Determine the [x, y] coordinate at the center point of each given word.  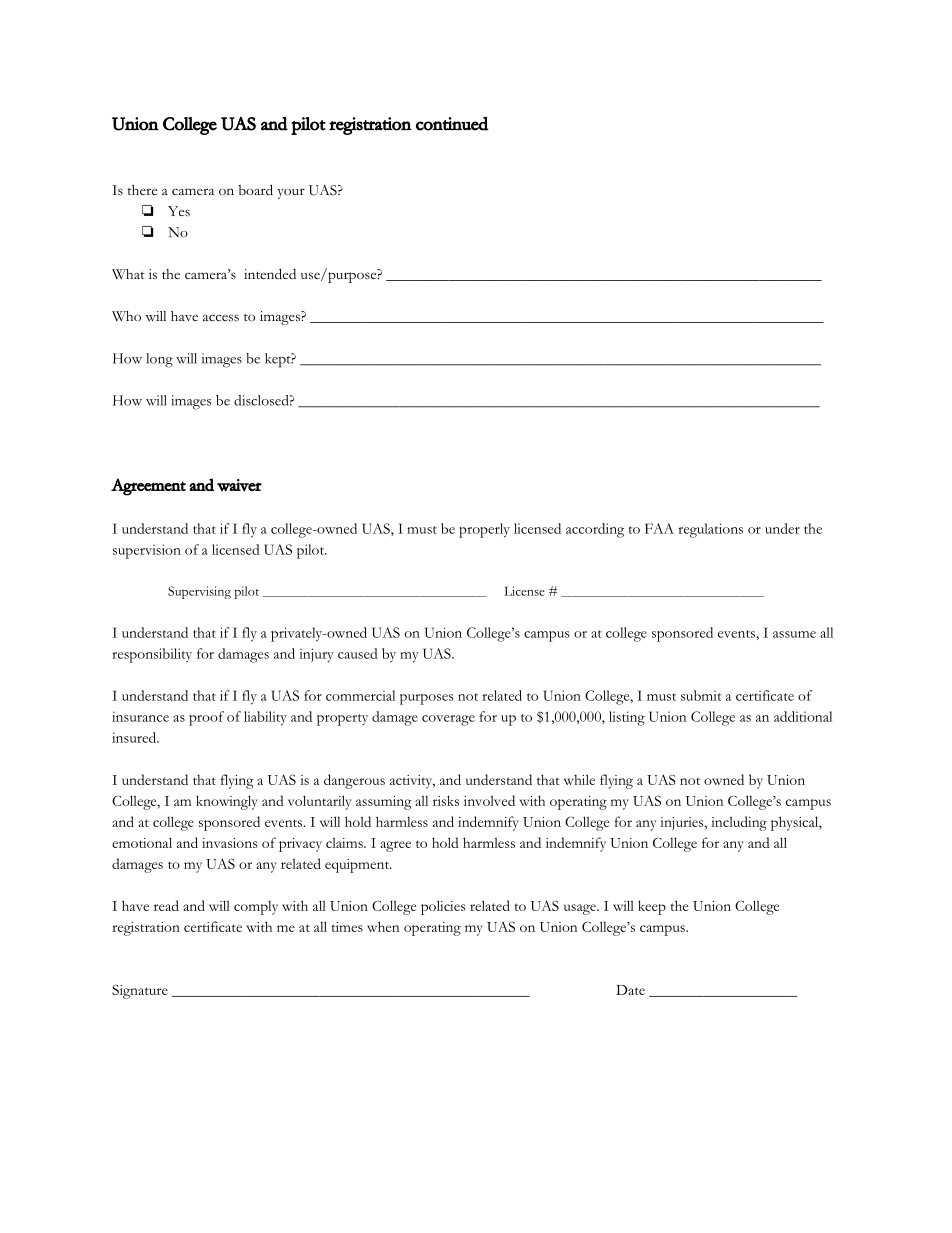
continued [452, 124]
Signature [140, 991]
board [256, 190]
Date [630, 990]
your [291, 193]
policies [443, 907]
